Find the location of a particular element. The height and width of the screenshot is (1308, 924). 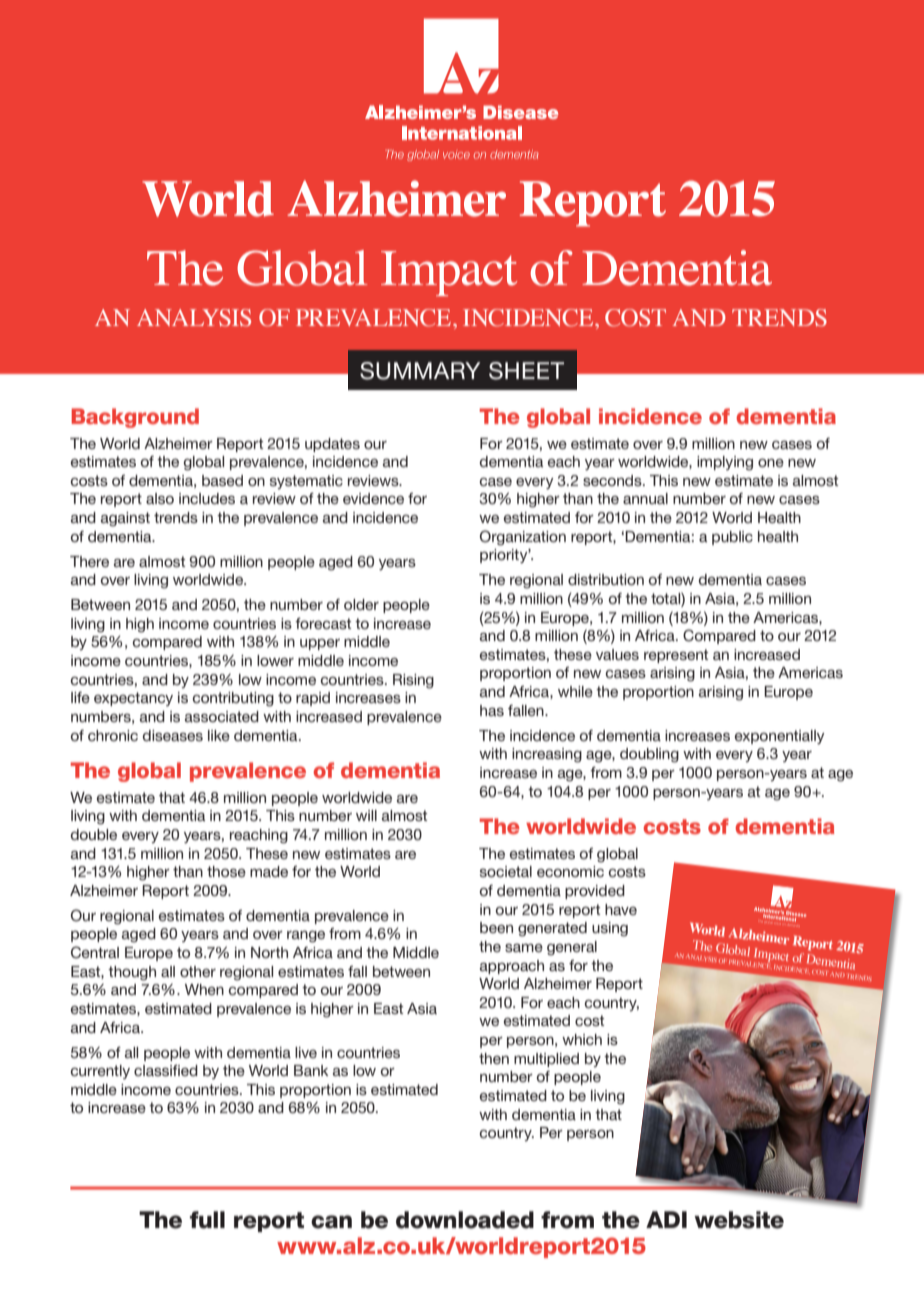

Background is located at coordinates (135, 418).
